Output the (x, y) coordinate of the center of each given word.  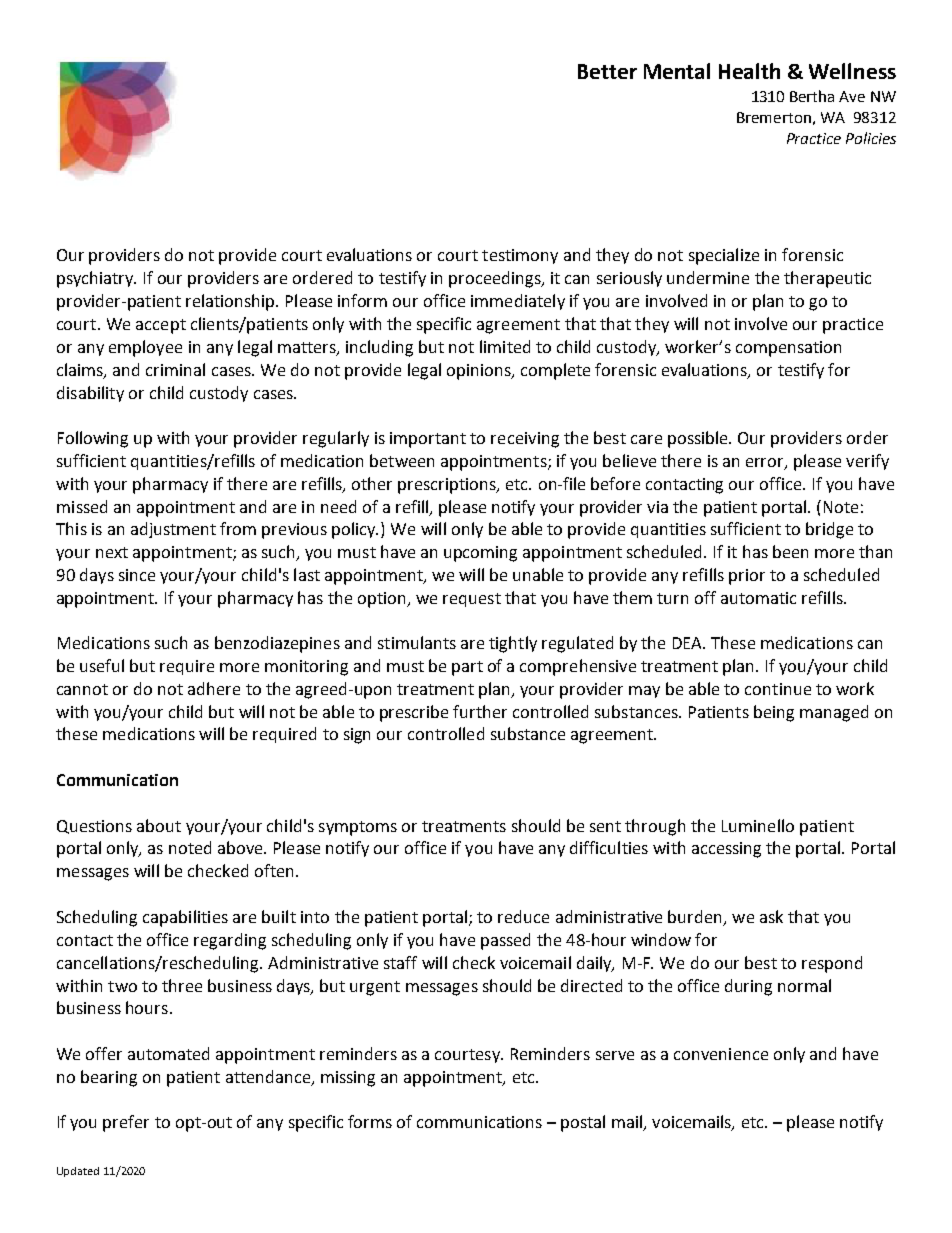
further (480, 711)
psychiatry (96, 279)
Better (607, 71)
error (766, 464)
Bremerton (774, 117)
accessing (726, 850)
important (428, 440)
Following (93, 439)
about (159, 825)
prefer (126, 1123)
